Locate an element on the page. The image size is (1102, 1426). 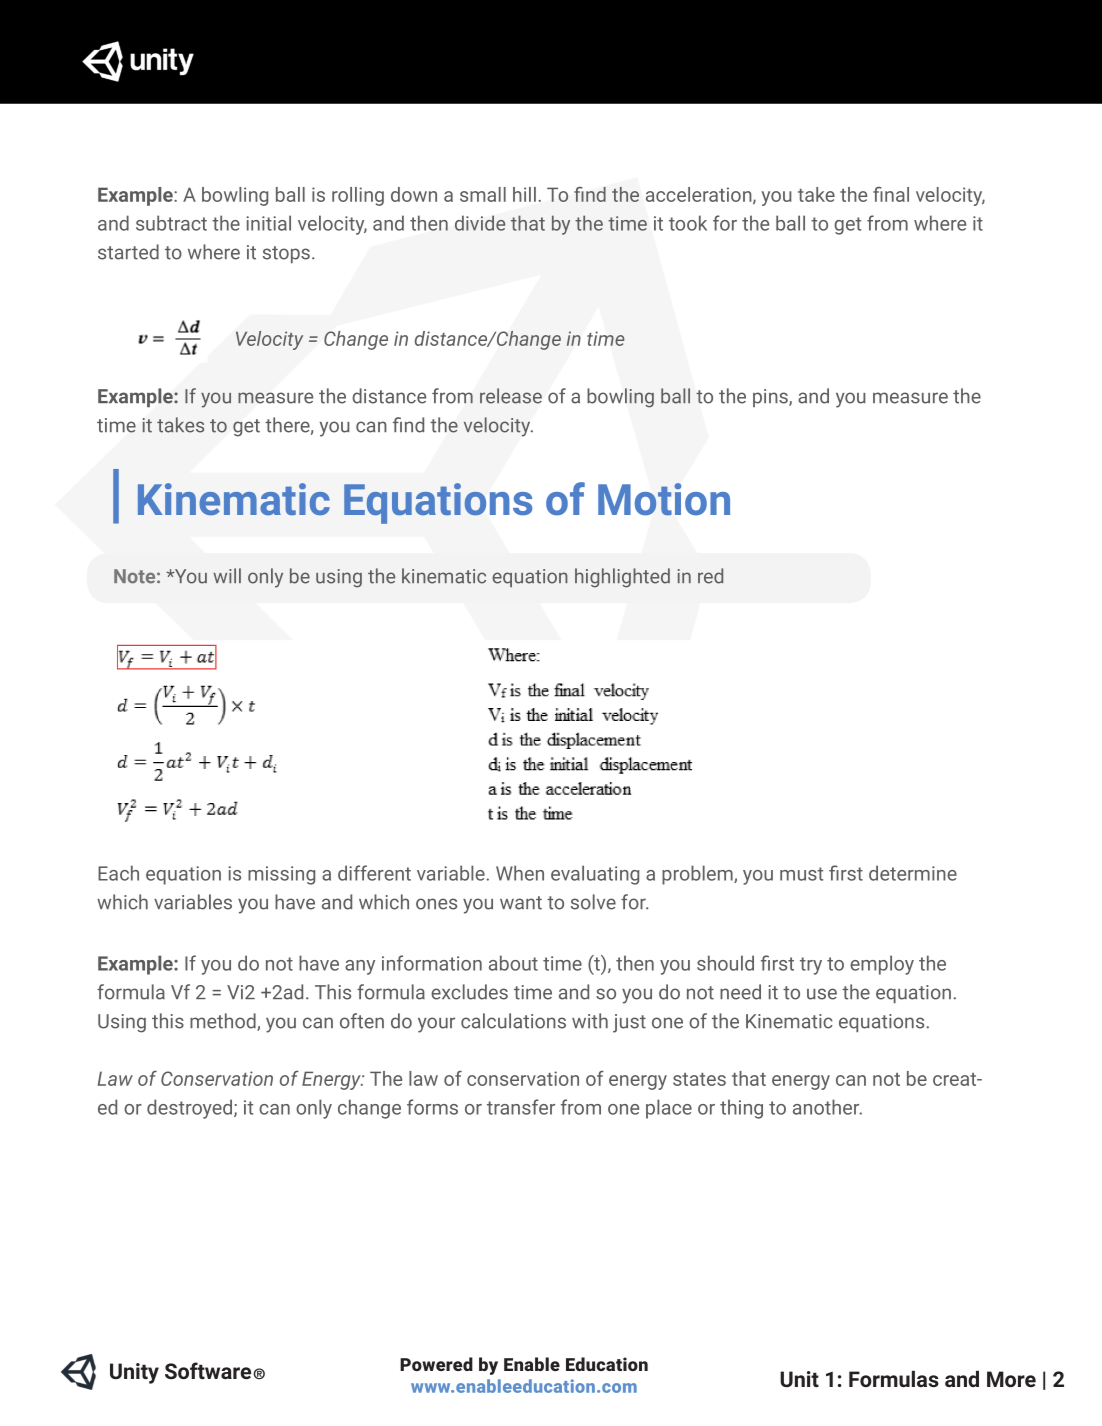
highlighted is located at coordinates (622, 578).
